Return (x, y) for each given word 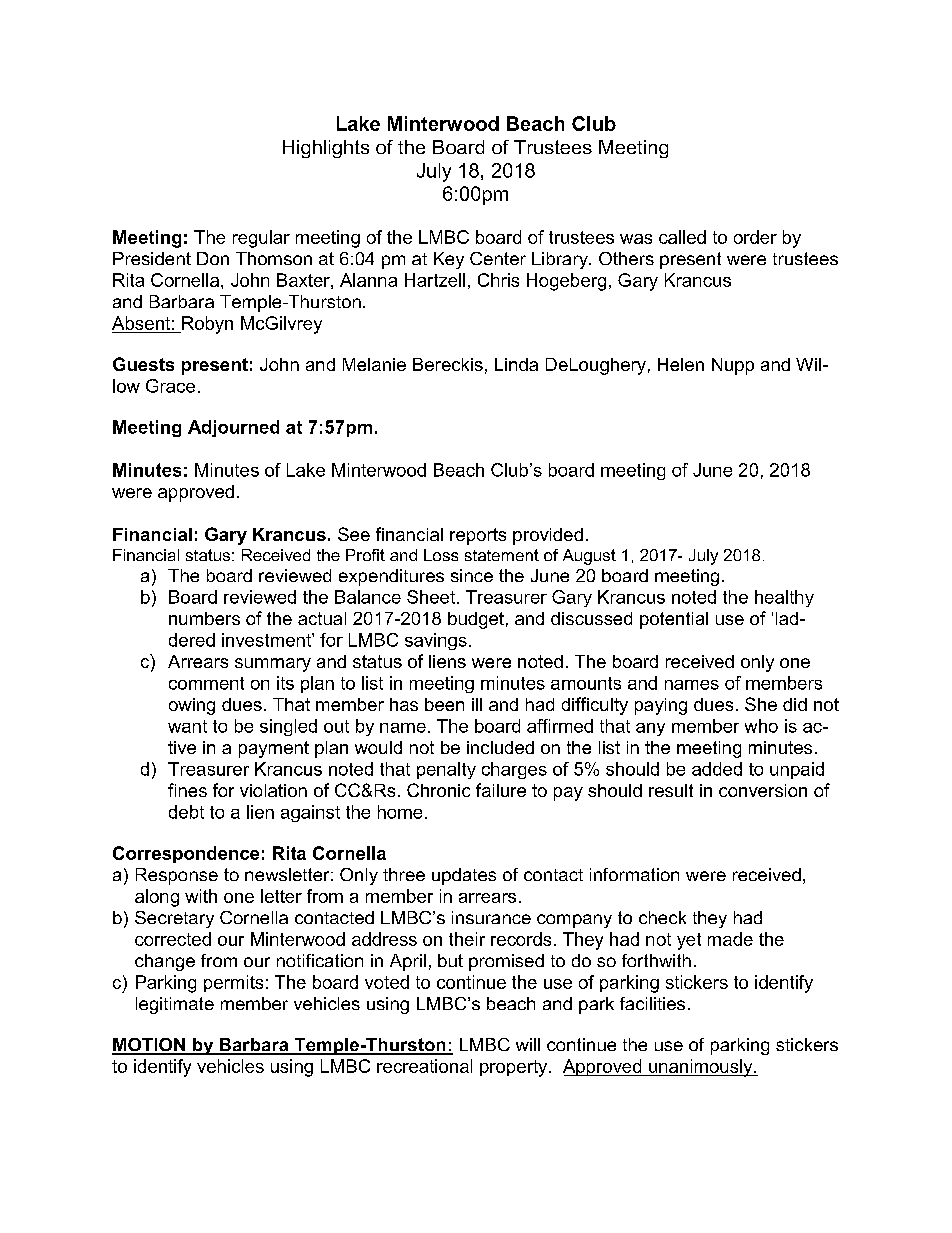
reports (478, 536)
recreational (424, 1066)
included (500, 747)
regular (261, 239)
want (187, 726)
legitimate (175, 1005)
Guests (143, 364)
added (717, 769)
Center (498, 258)
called (682, 237)
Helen (681, 364)
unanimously (701, 1068)
